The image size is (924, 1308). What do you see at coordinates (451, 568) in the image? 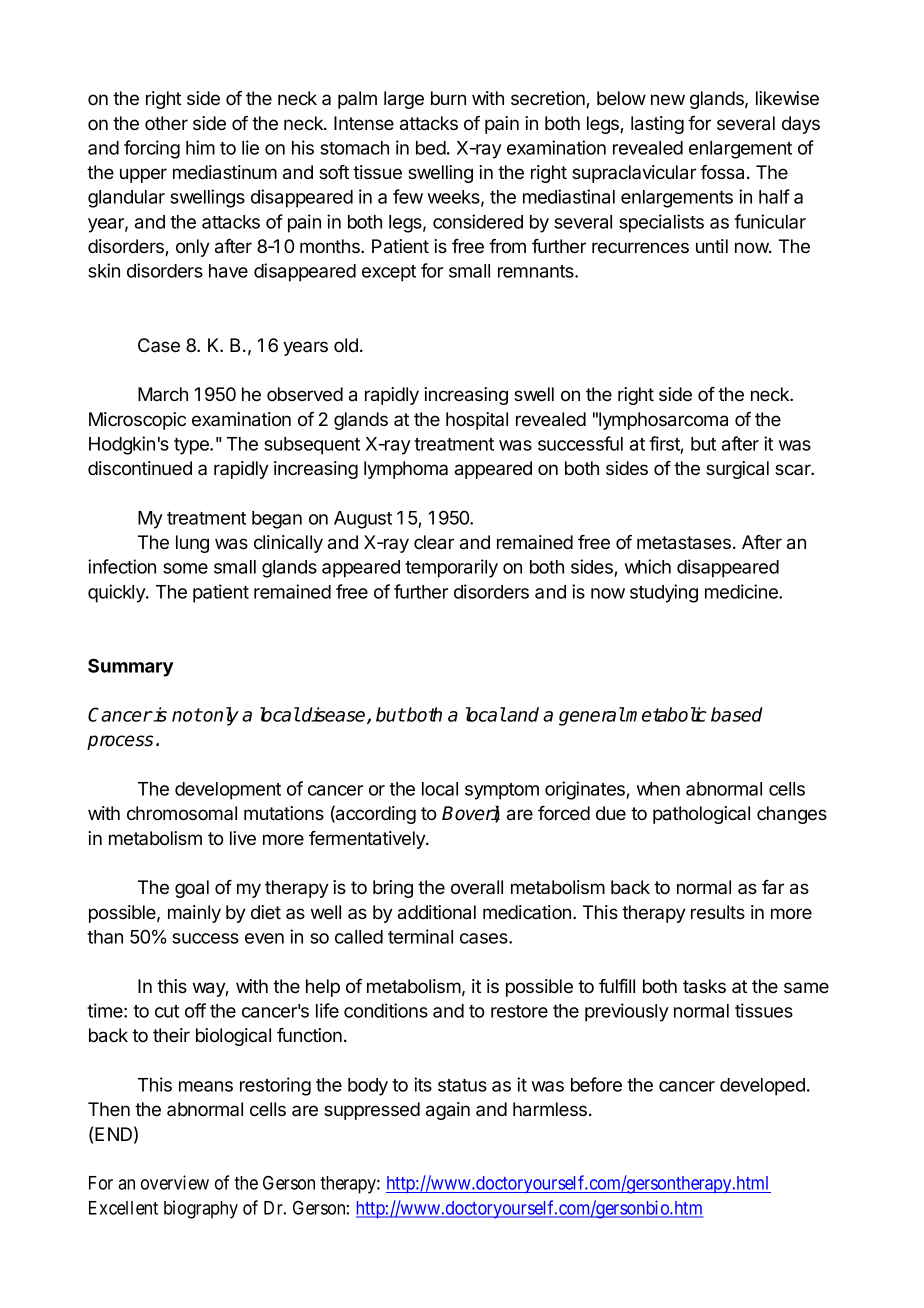
I see `temporarily` at bounding box center [451, 568].
